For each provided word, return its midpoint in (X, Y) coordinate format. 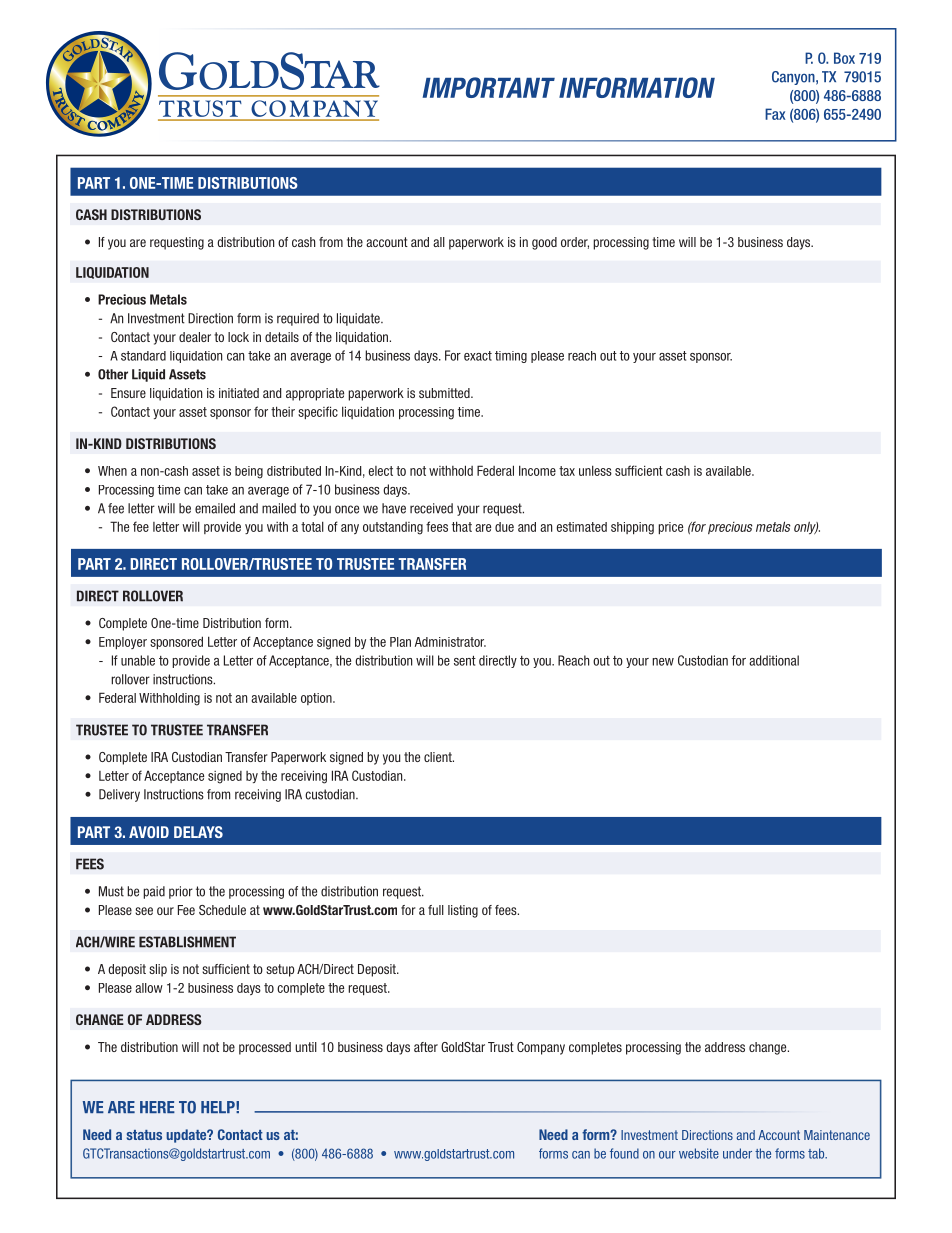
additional (774, 660)
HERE (157, 1107)
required (298, 319)
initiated (239, 393)
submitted (445, 393)
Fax (775, 114)
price (670, 528)
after (426, 1047)
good (544, 243)
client (439, 757)
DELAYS (198, 832)
